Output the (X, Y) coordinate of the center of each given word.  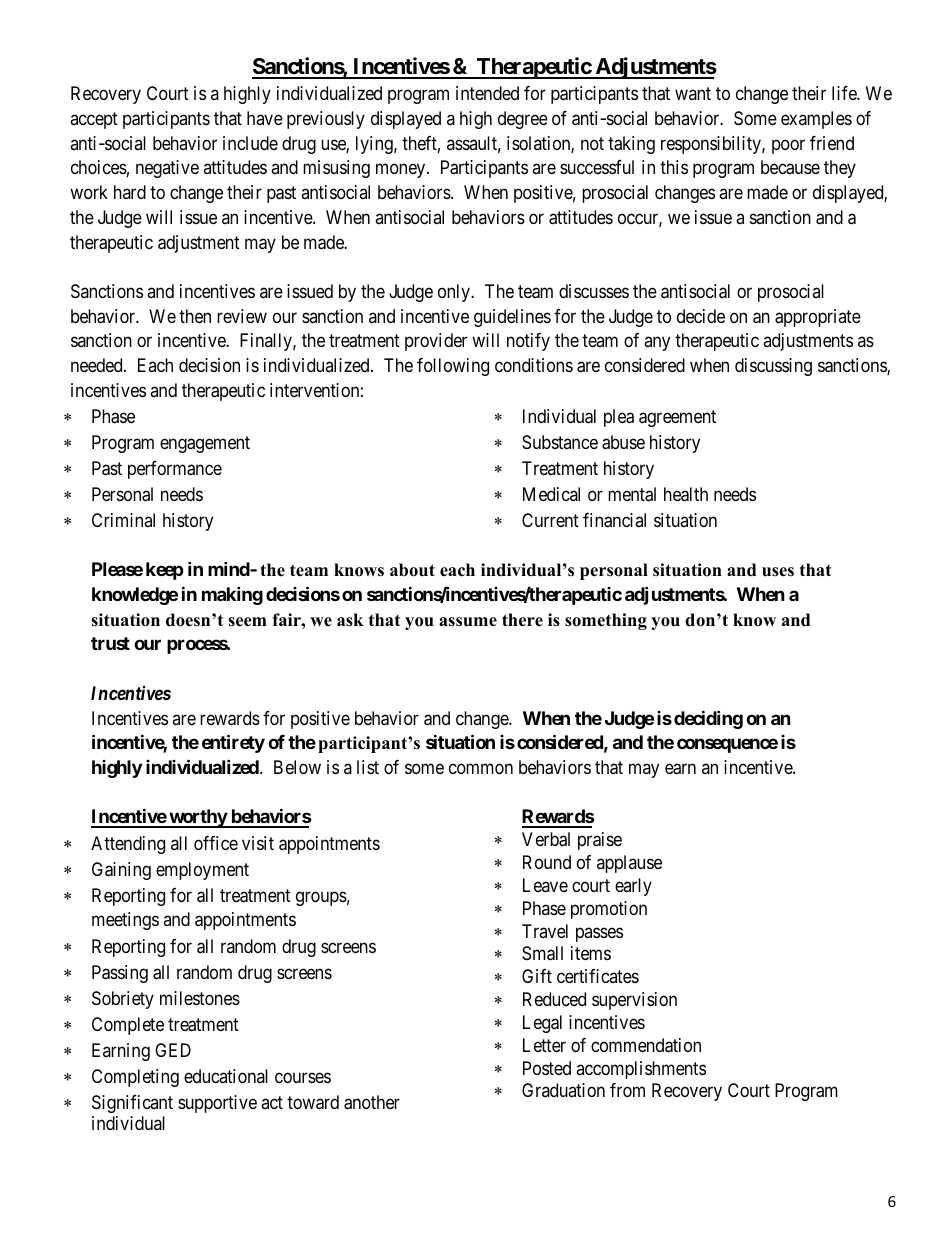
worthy (197, 818)
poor (788, 146)
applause (629, 864)
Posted (547, 1068)
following (453, 367)
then (195, 316)
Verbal (546, 839)
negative (167, 169)
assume (468, 622)
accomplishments (641, 1070)
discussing (773, 367)
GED (173, 1050)
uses (778, 572)
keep (165, 571)
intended (487, 93)
